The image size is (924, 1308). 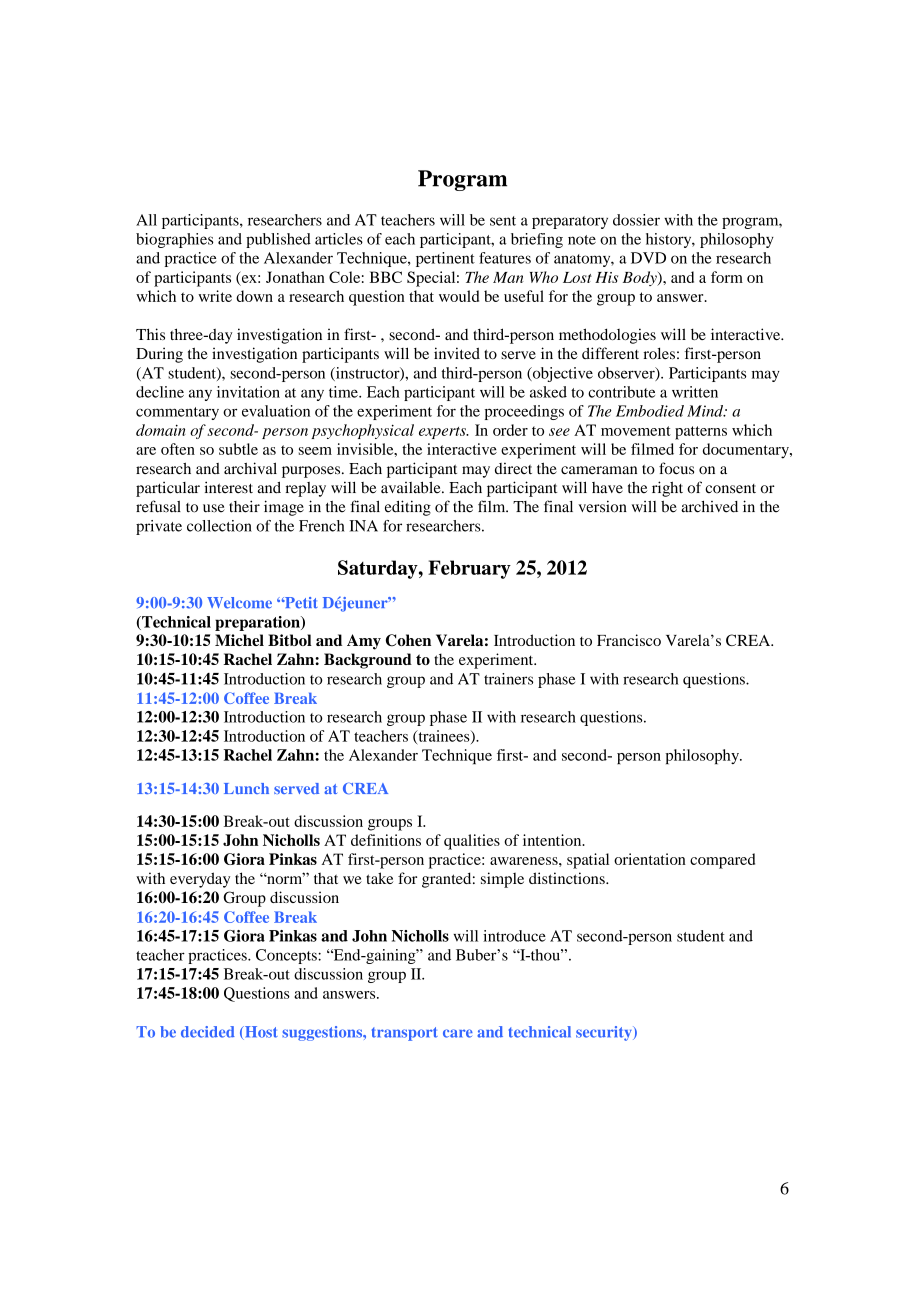 What do you see at coordinates (408, 640) in the screenshot?
I see `Cohen` at bounding box center [408, 640].
